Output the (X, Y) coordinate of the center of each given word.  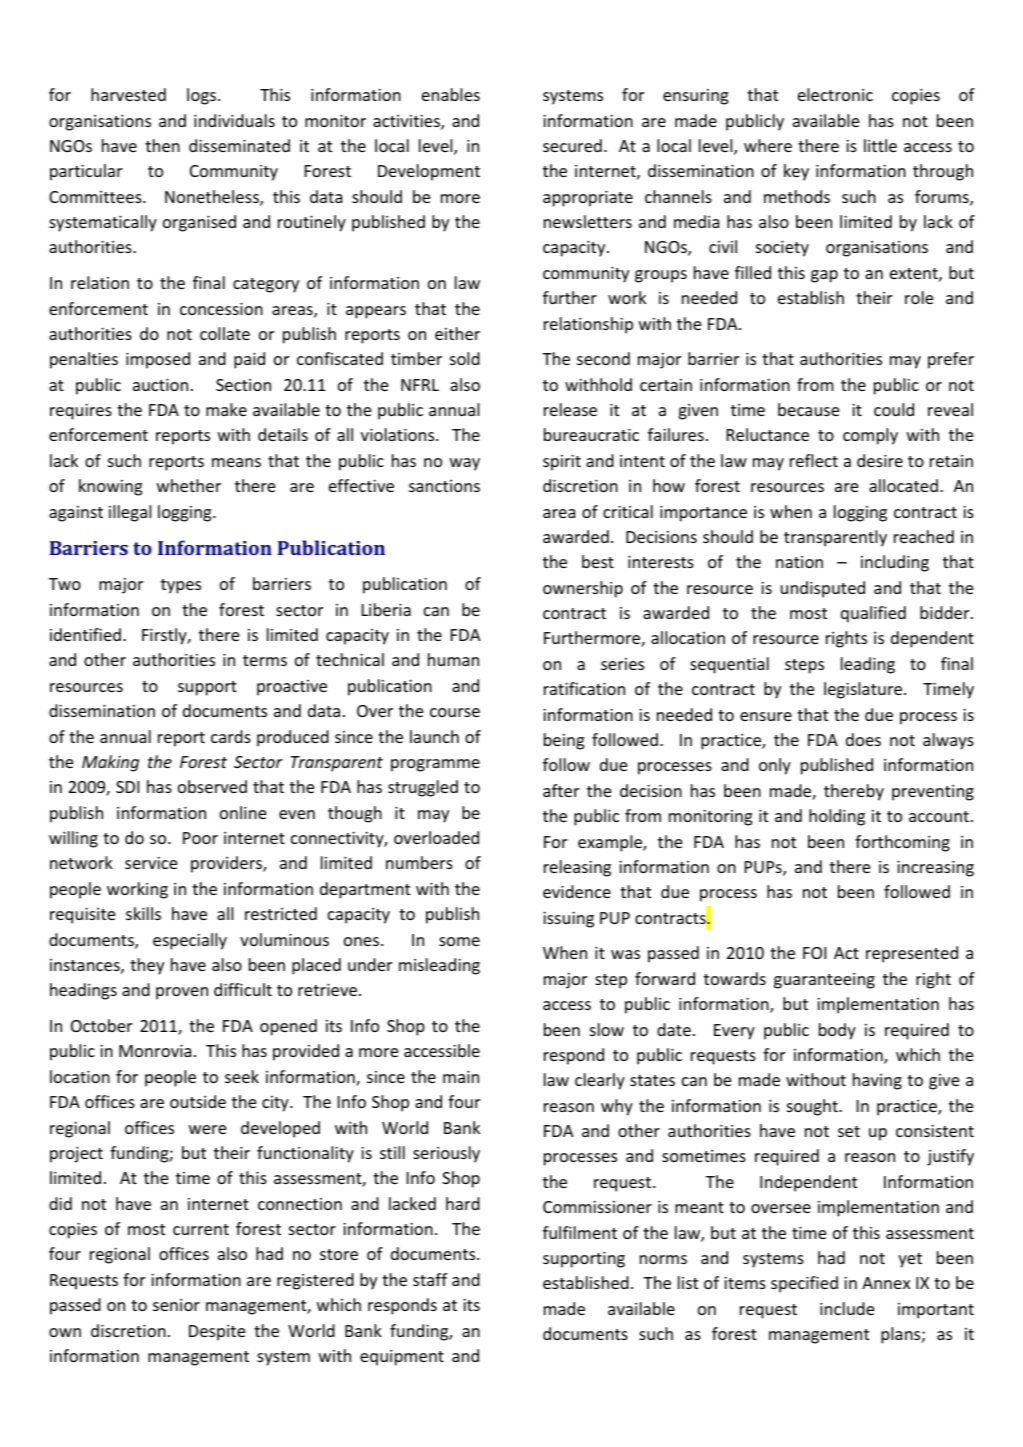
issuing (568, 919)
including (895, 563)
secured (572, 145)
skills (143, 913)
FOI (814, 953)
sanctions (444, 486)
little (880, 145)
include (847, 1308)
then (162, 145)
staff (430, 1279)
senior (176, 1305)
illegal (130, 513)
